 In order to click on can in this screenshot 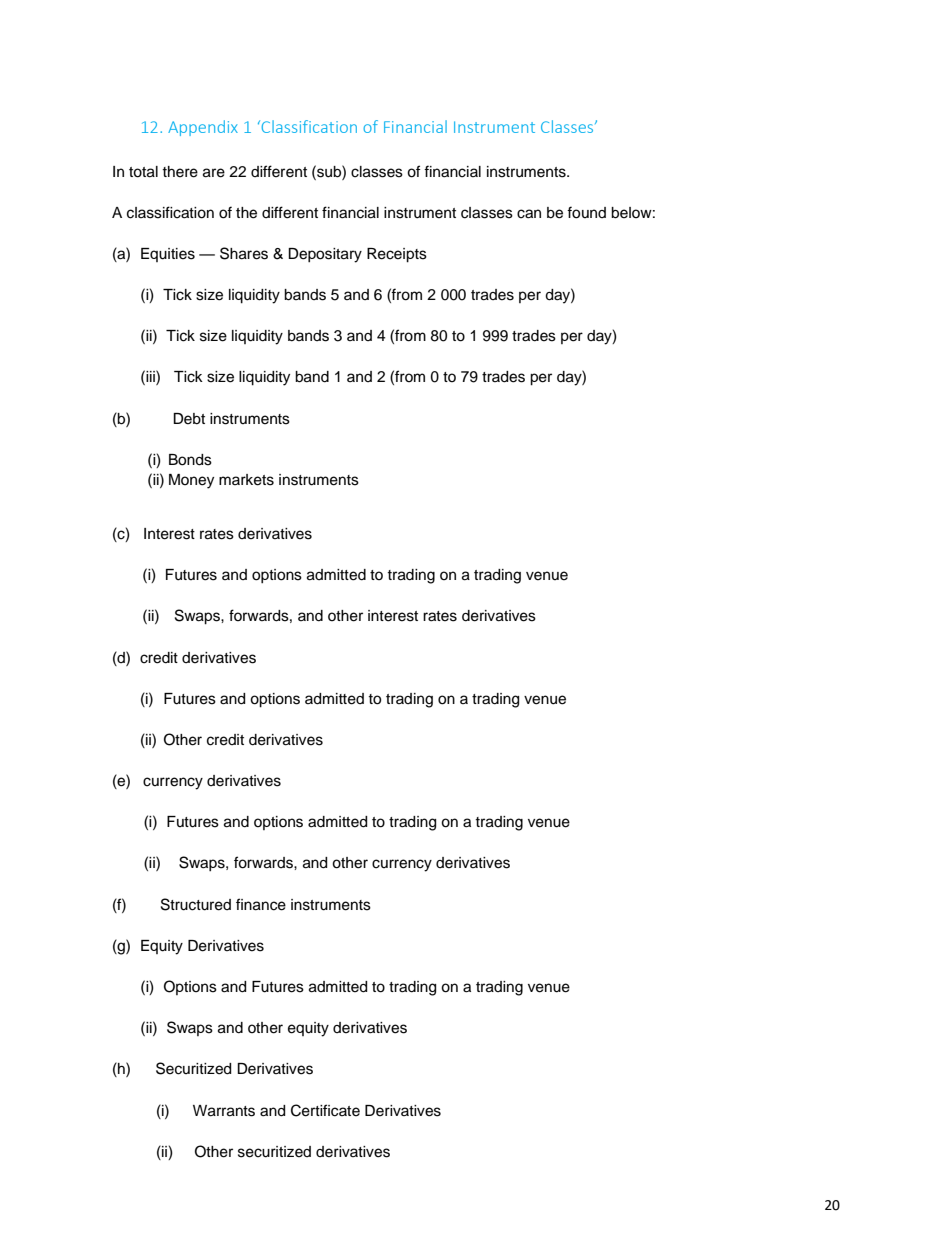, I will do `click(529, 214)`.
